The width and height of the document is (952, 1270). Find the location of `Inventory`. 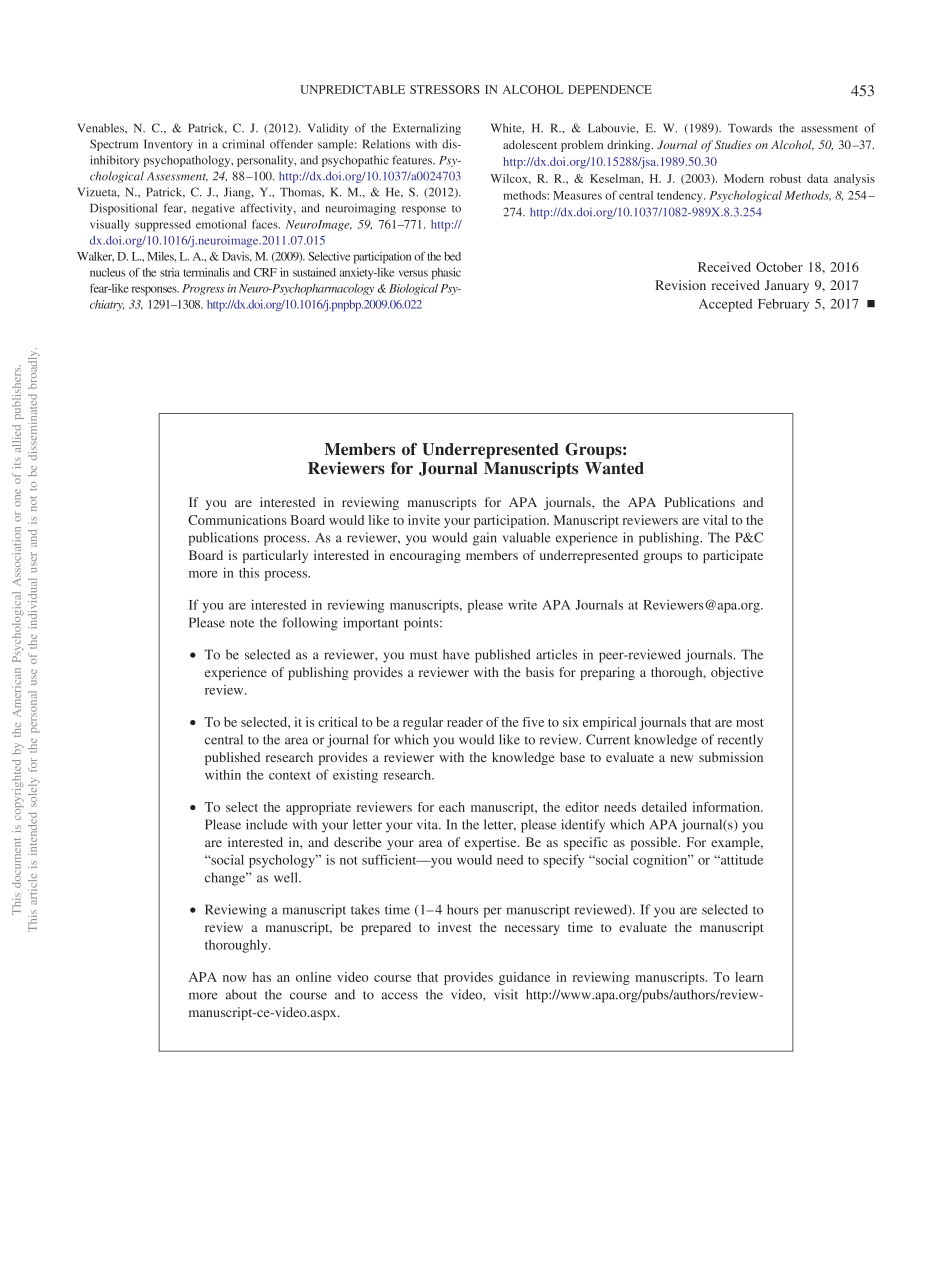

Inventory is located at coordinates (168, 145).
